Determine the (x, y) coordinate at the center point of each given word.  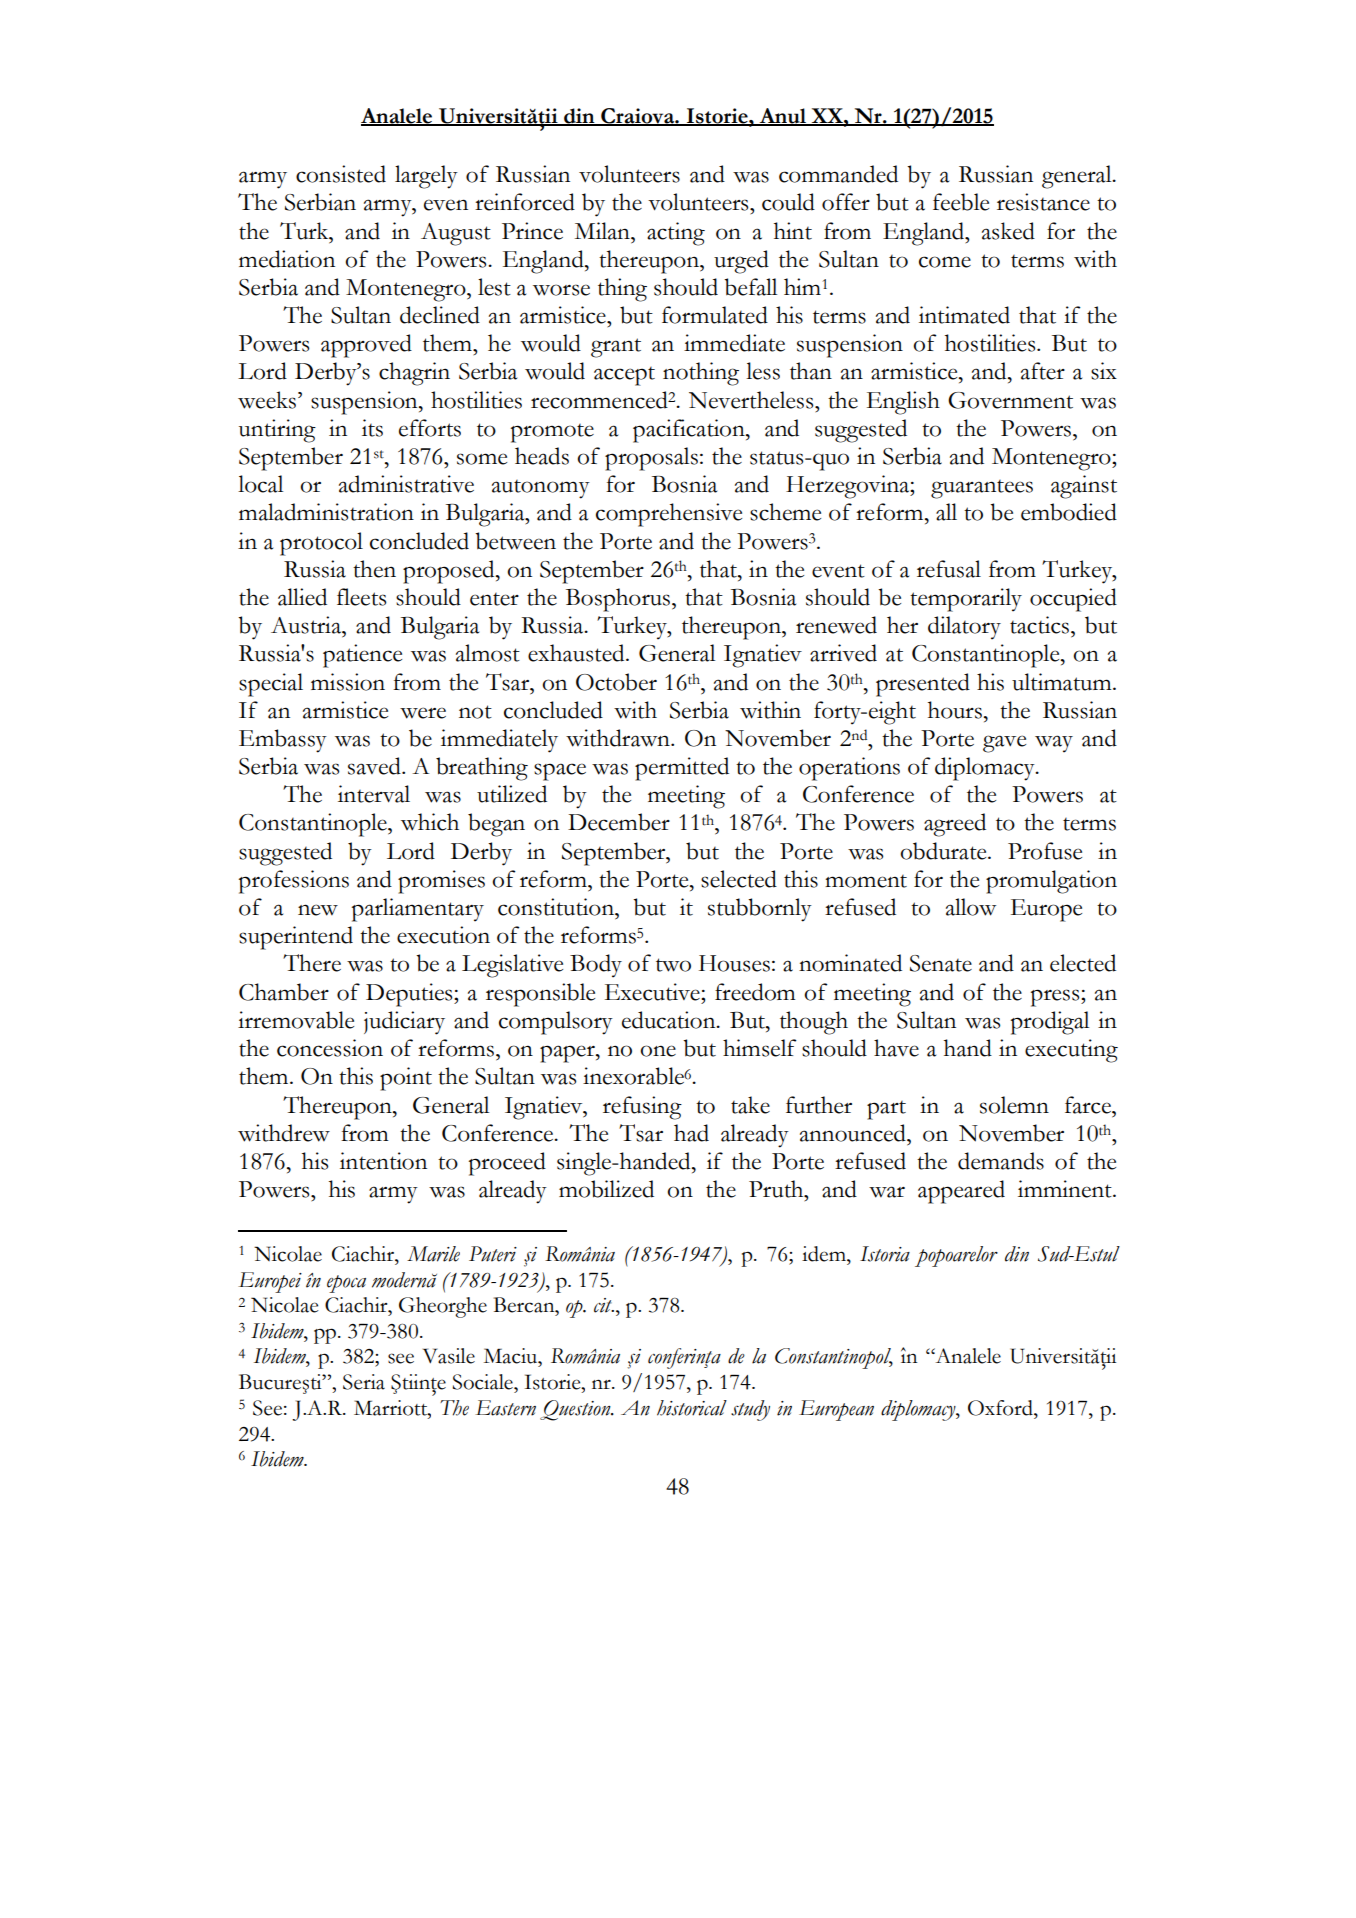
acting (676, 234)
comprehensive (669, 515)
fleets (361, 597)
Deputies (410, 995)
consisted (341, 174)
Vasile (449, 1356)
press (1056, 998)
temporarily (966, 600)
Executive (653, 992)
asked (1008, 231)
